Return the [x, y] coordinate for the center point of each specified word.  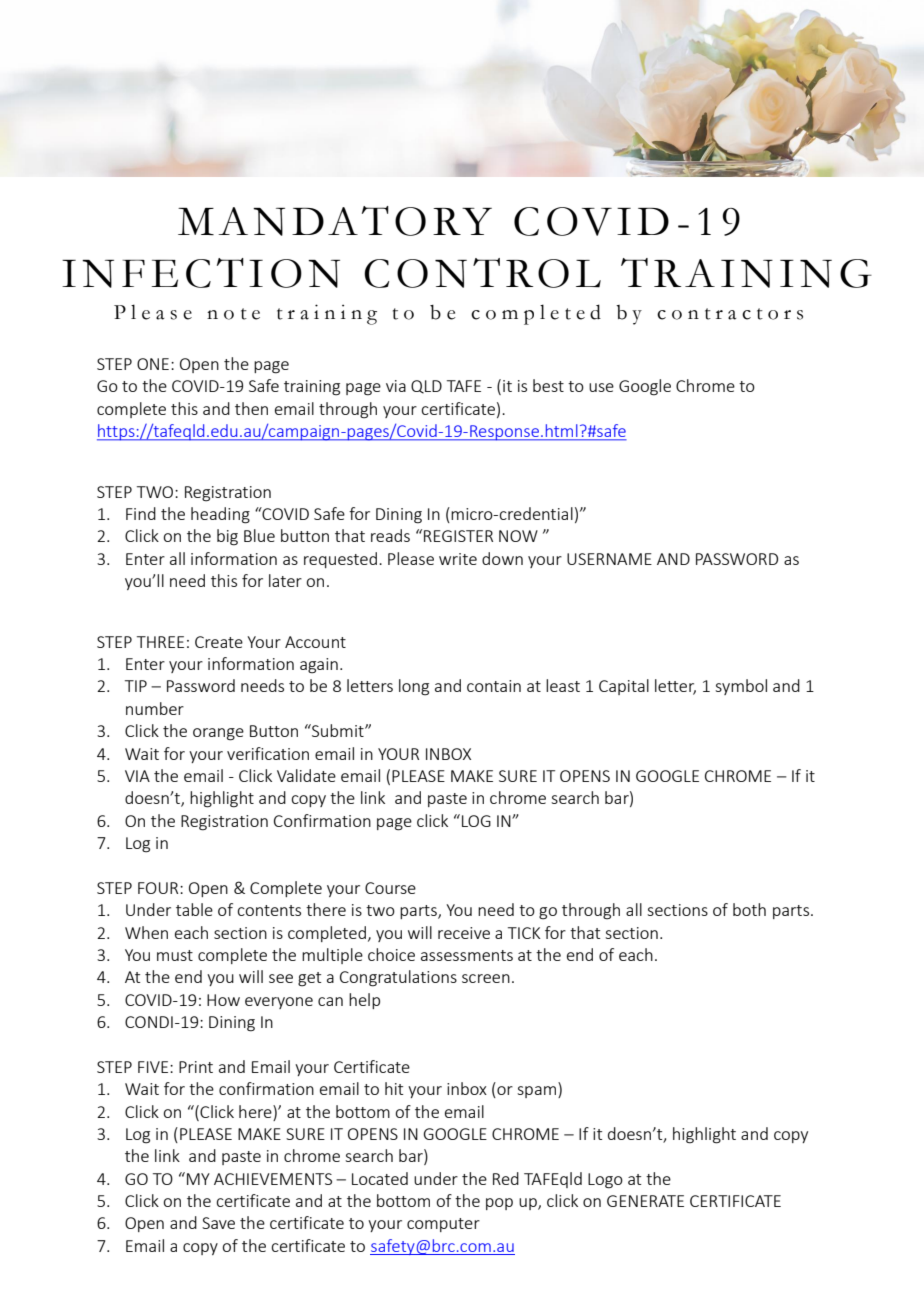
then [251, 408]
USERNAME [609, 559]
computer [443, 1225]
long [414, 687]
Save [218, 1223]
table [194, 909]
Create [219, 642]
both [749, 909]
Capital [624, 687]
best [548, 385]
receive [464, 933]
